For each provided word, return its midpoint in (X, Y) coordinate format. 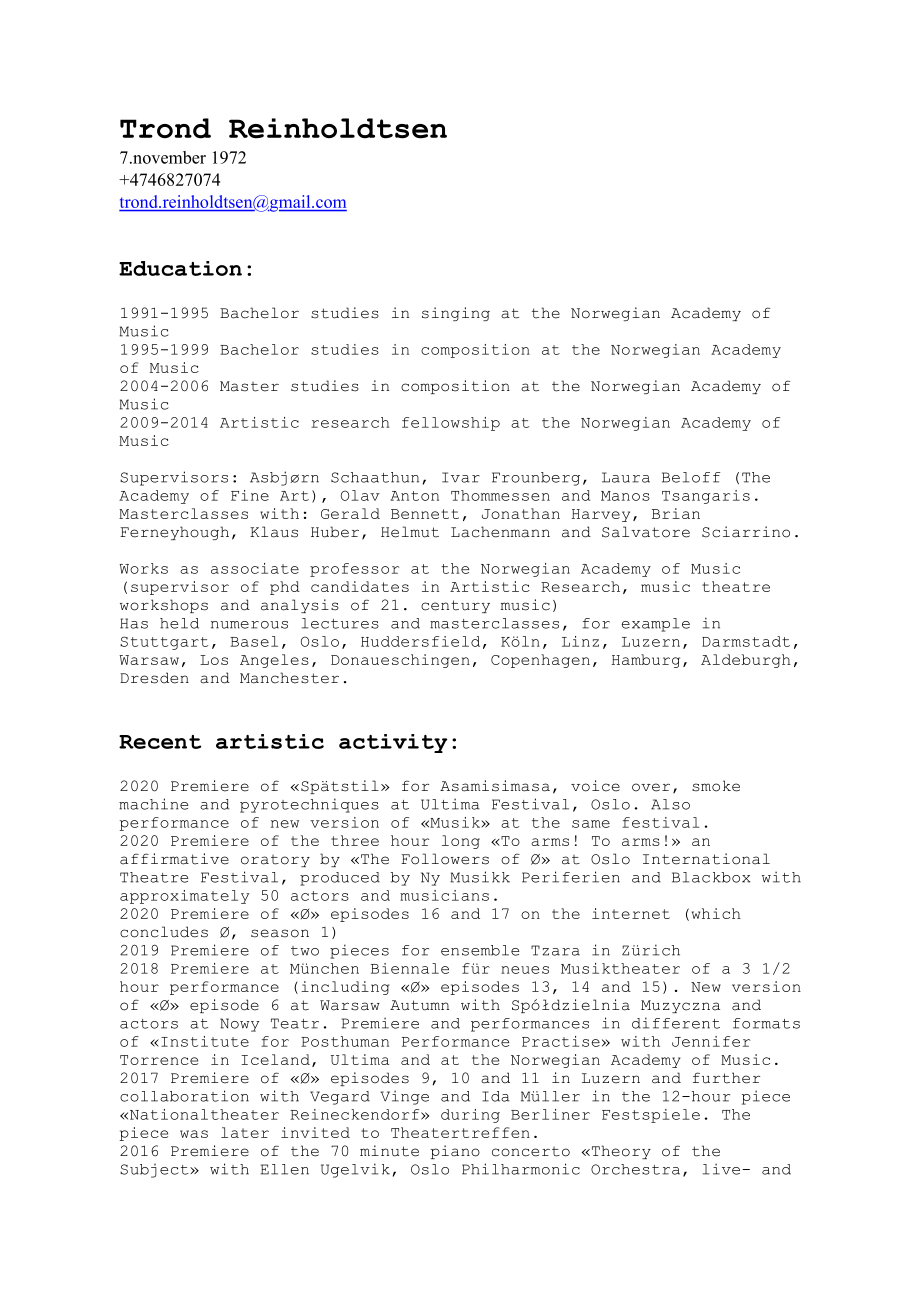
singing (456, 314)
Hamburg (646, 661)
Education (180, 268)
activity (393, 743)
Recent (160, 742)
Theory (620, 1152)
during (470, 1116)
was (194, 1134)
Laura (626, 477)
